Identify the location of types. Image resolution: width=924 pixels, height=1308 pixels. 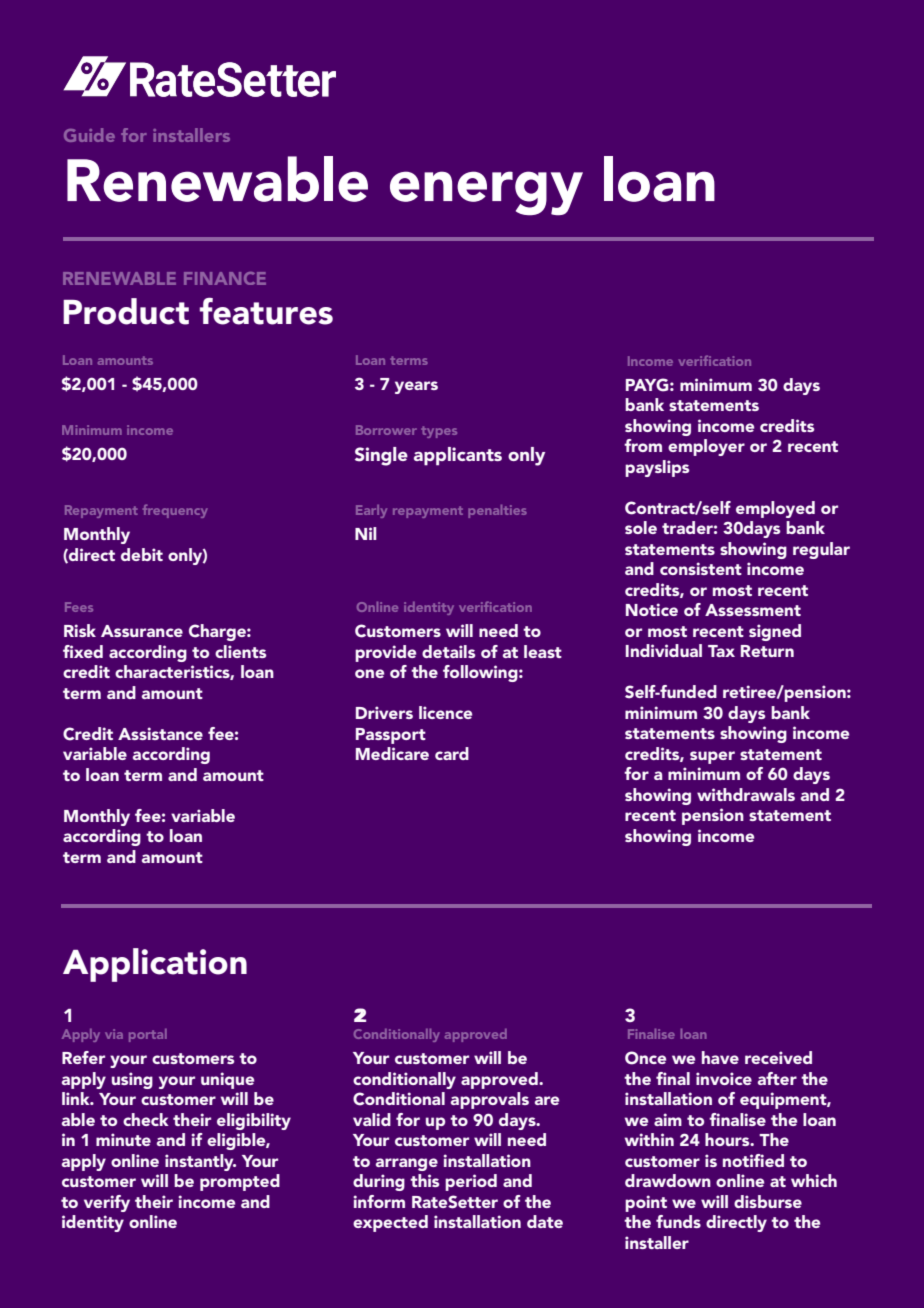
(439, 432).
